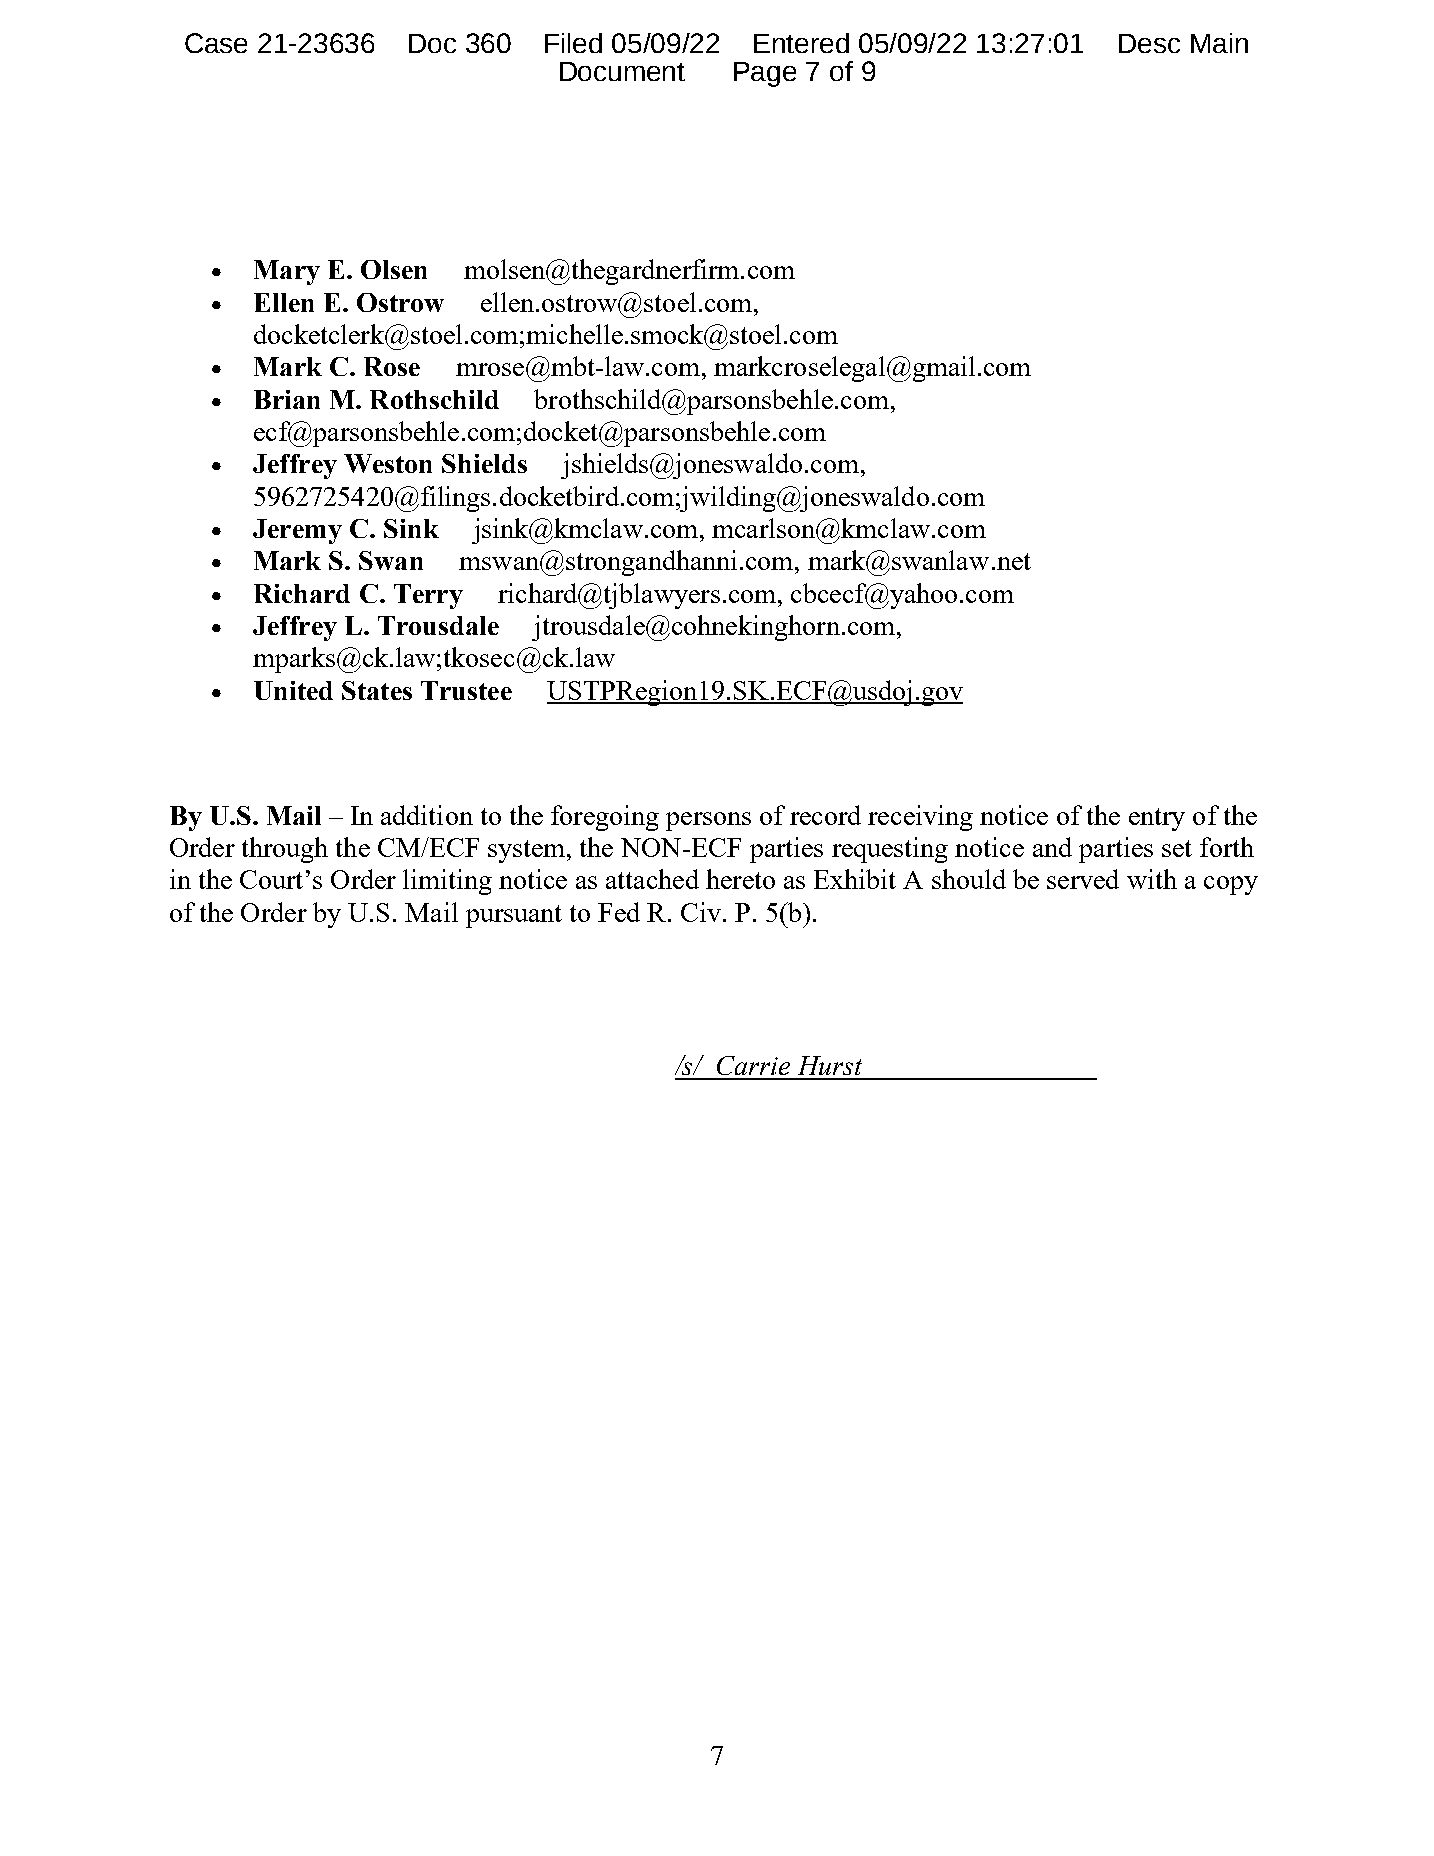 This document has width=1434, height=1856. I want to click on hereto, so click(740, 879).
